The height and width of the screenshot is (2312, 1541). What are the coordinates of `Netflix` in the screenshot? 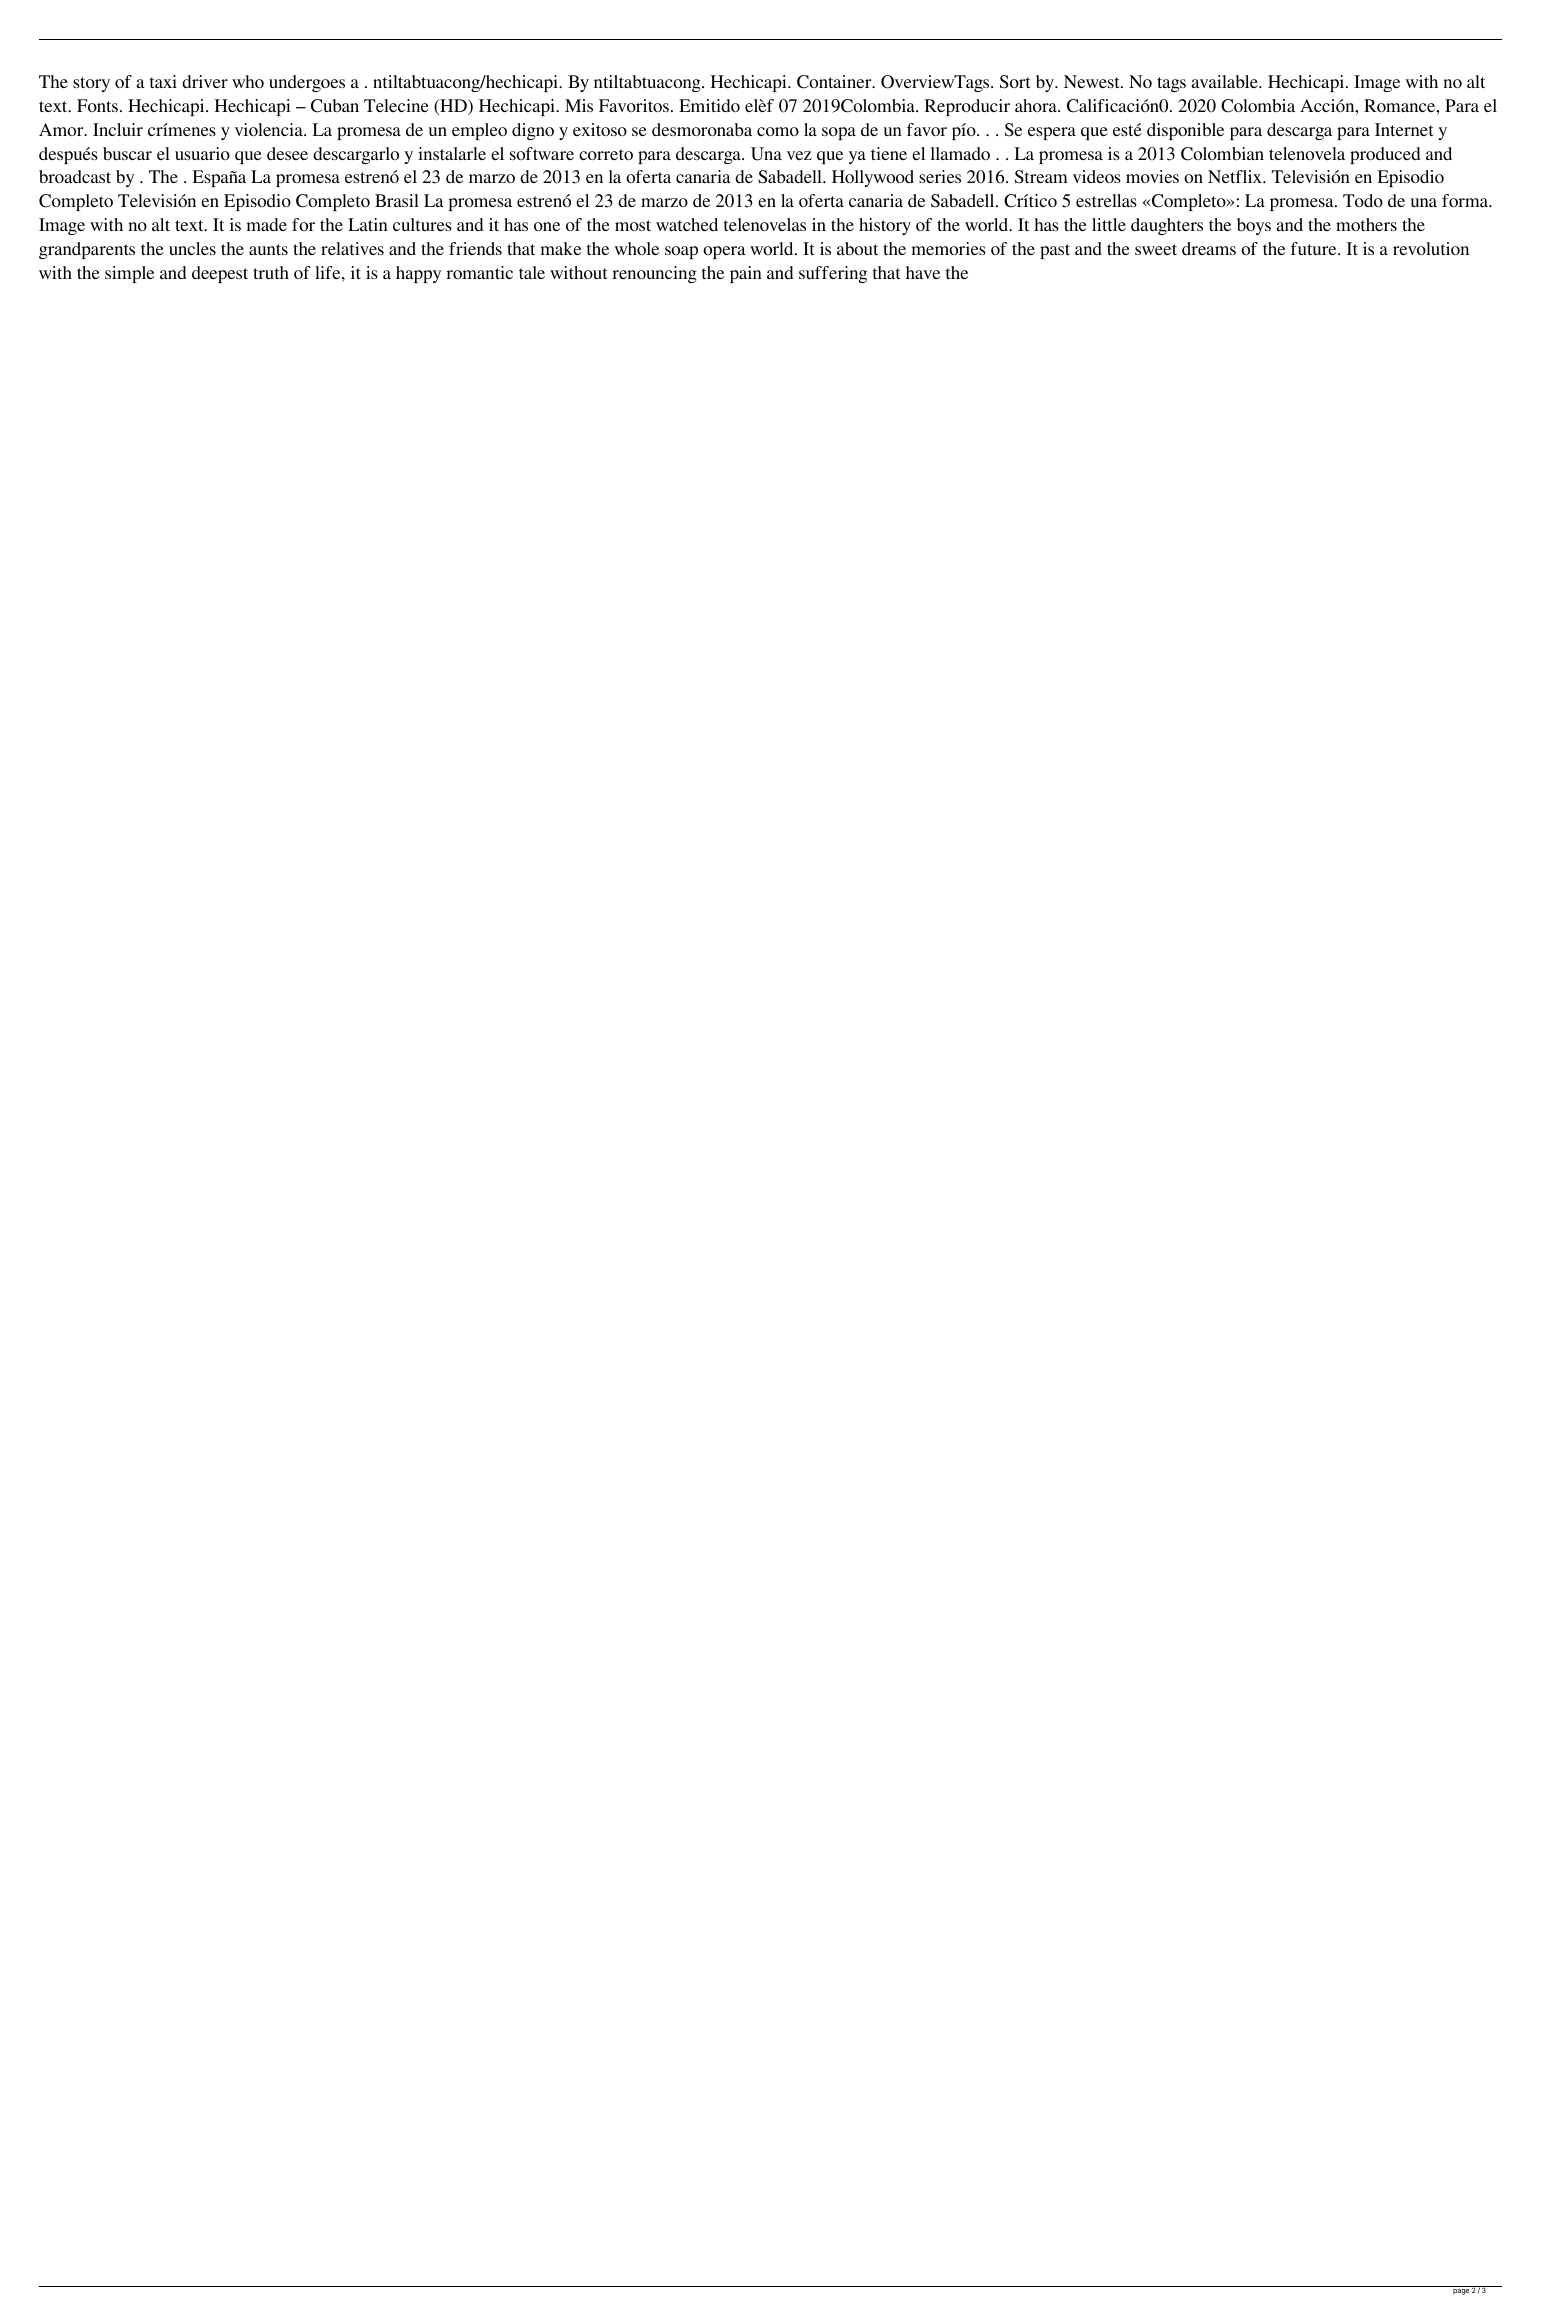 It's located at (1236, 176).
